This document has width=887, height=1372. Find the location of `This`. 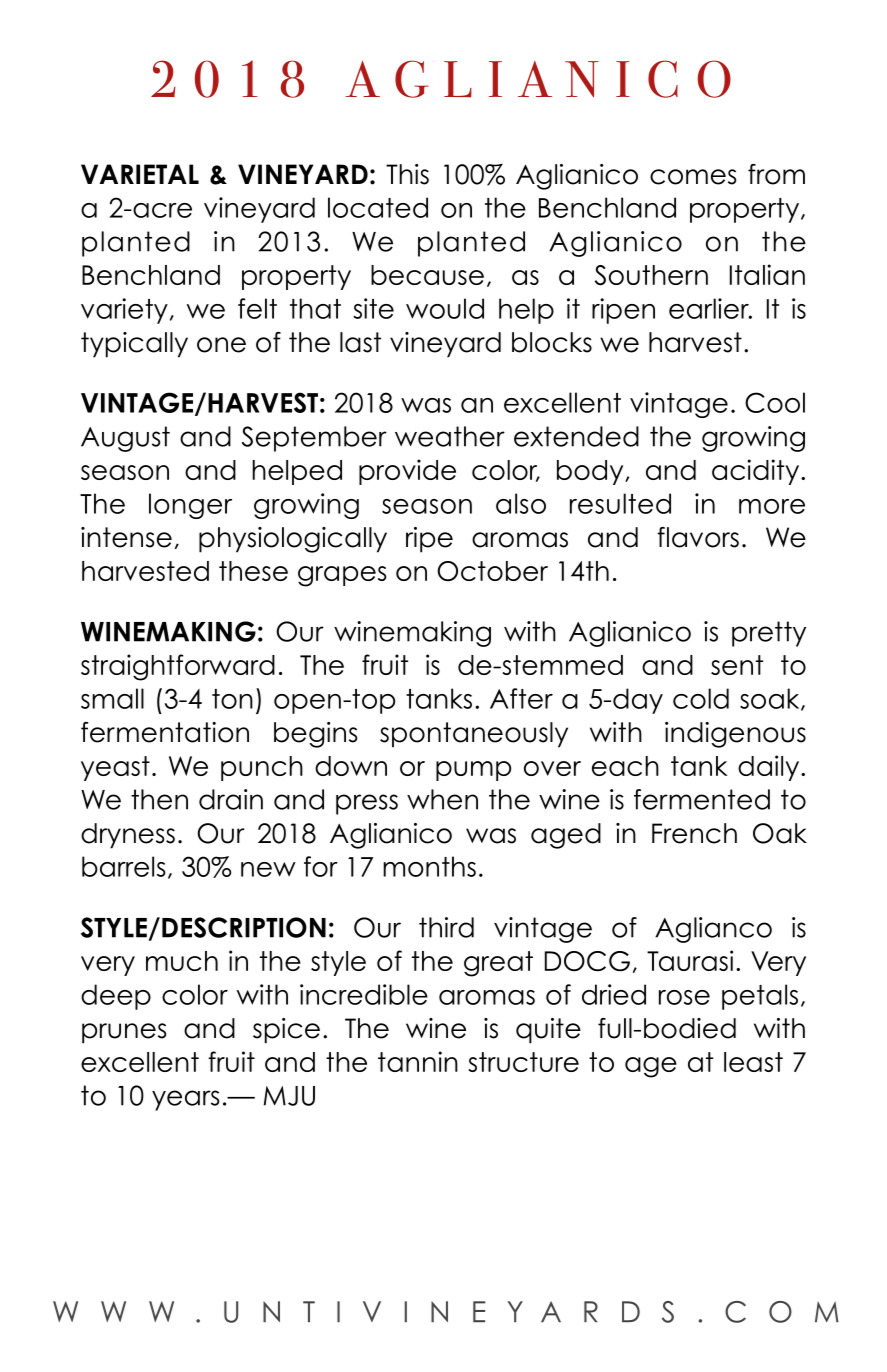

This is located at coordinates (407, 174).
